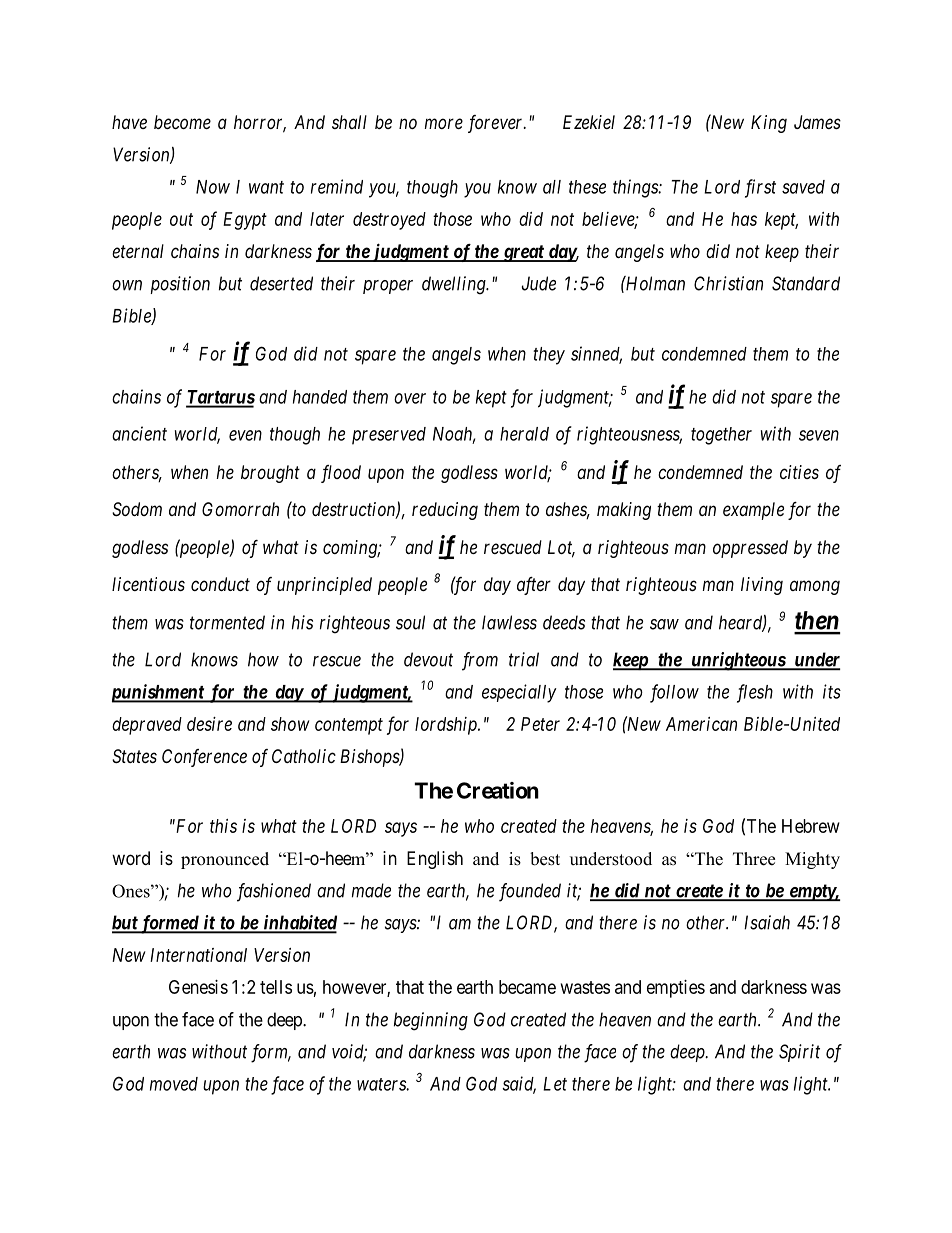  What do you see at coordinates (701, 724) in the screenshot?
I see `American` at bounding box center [701, 724].
